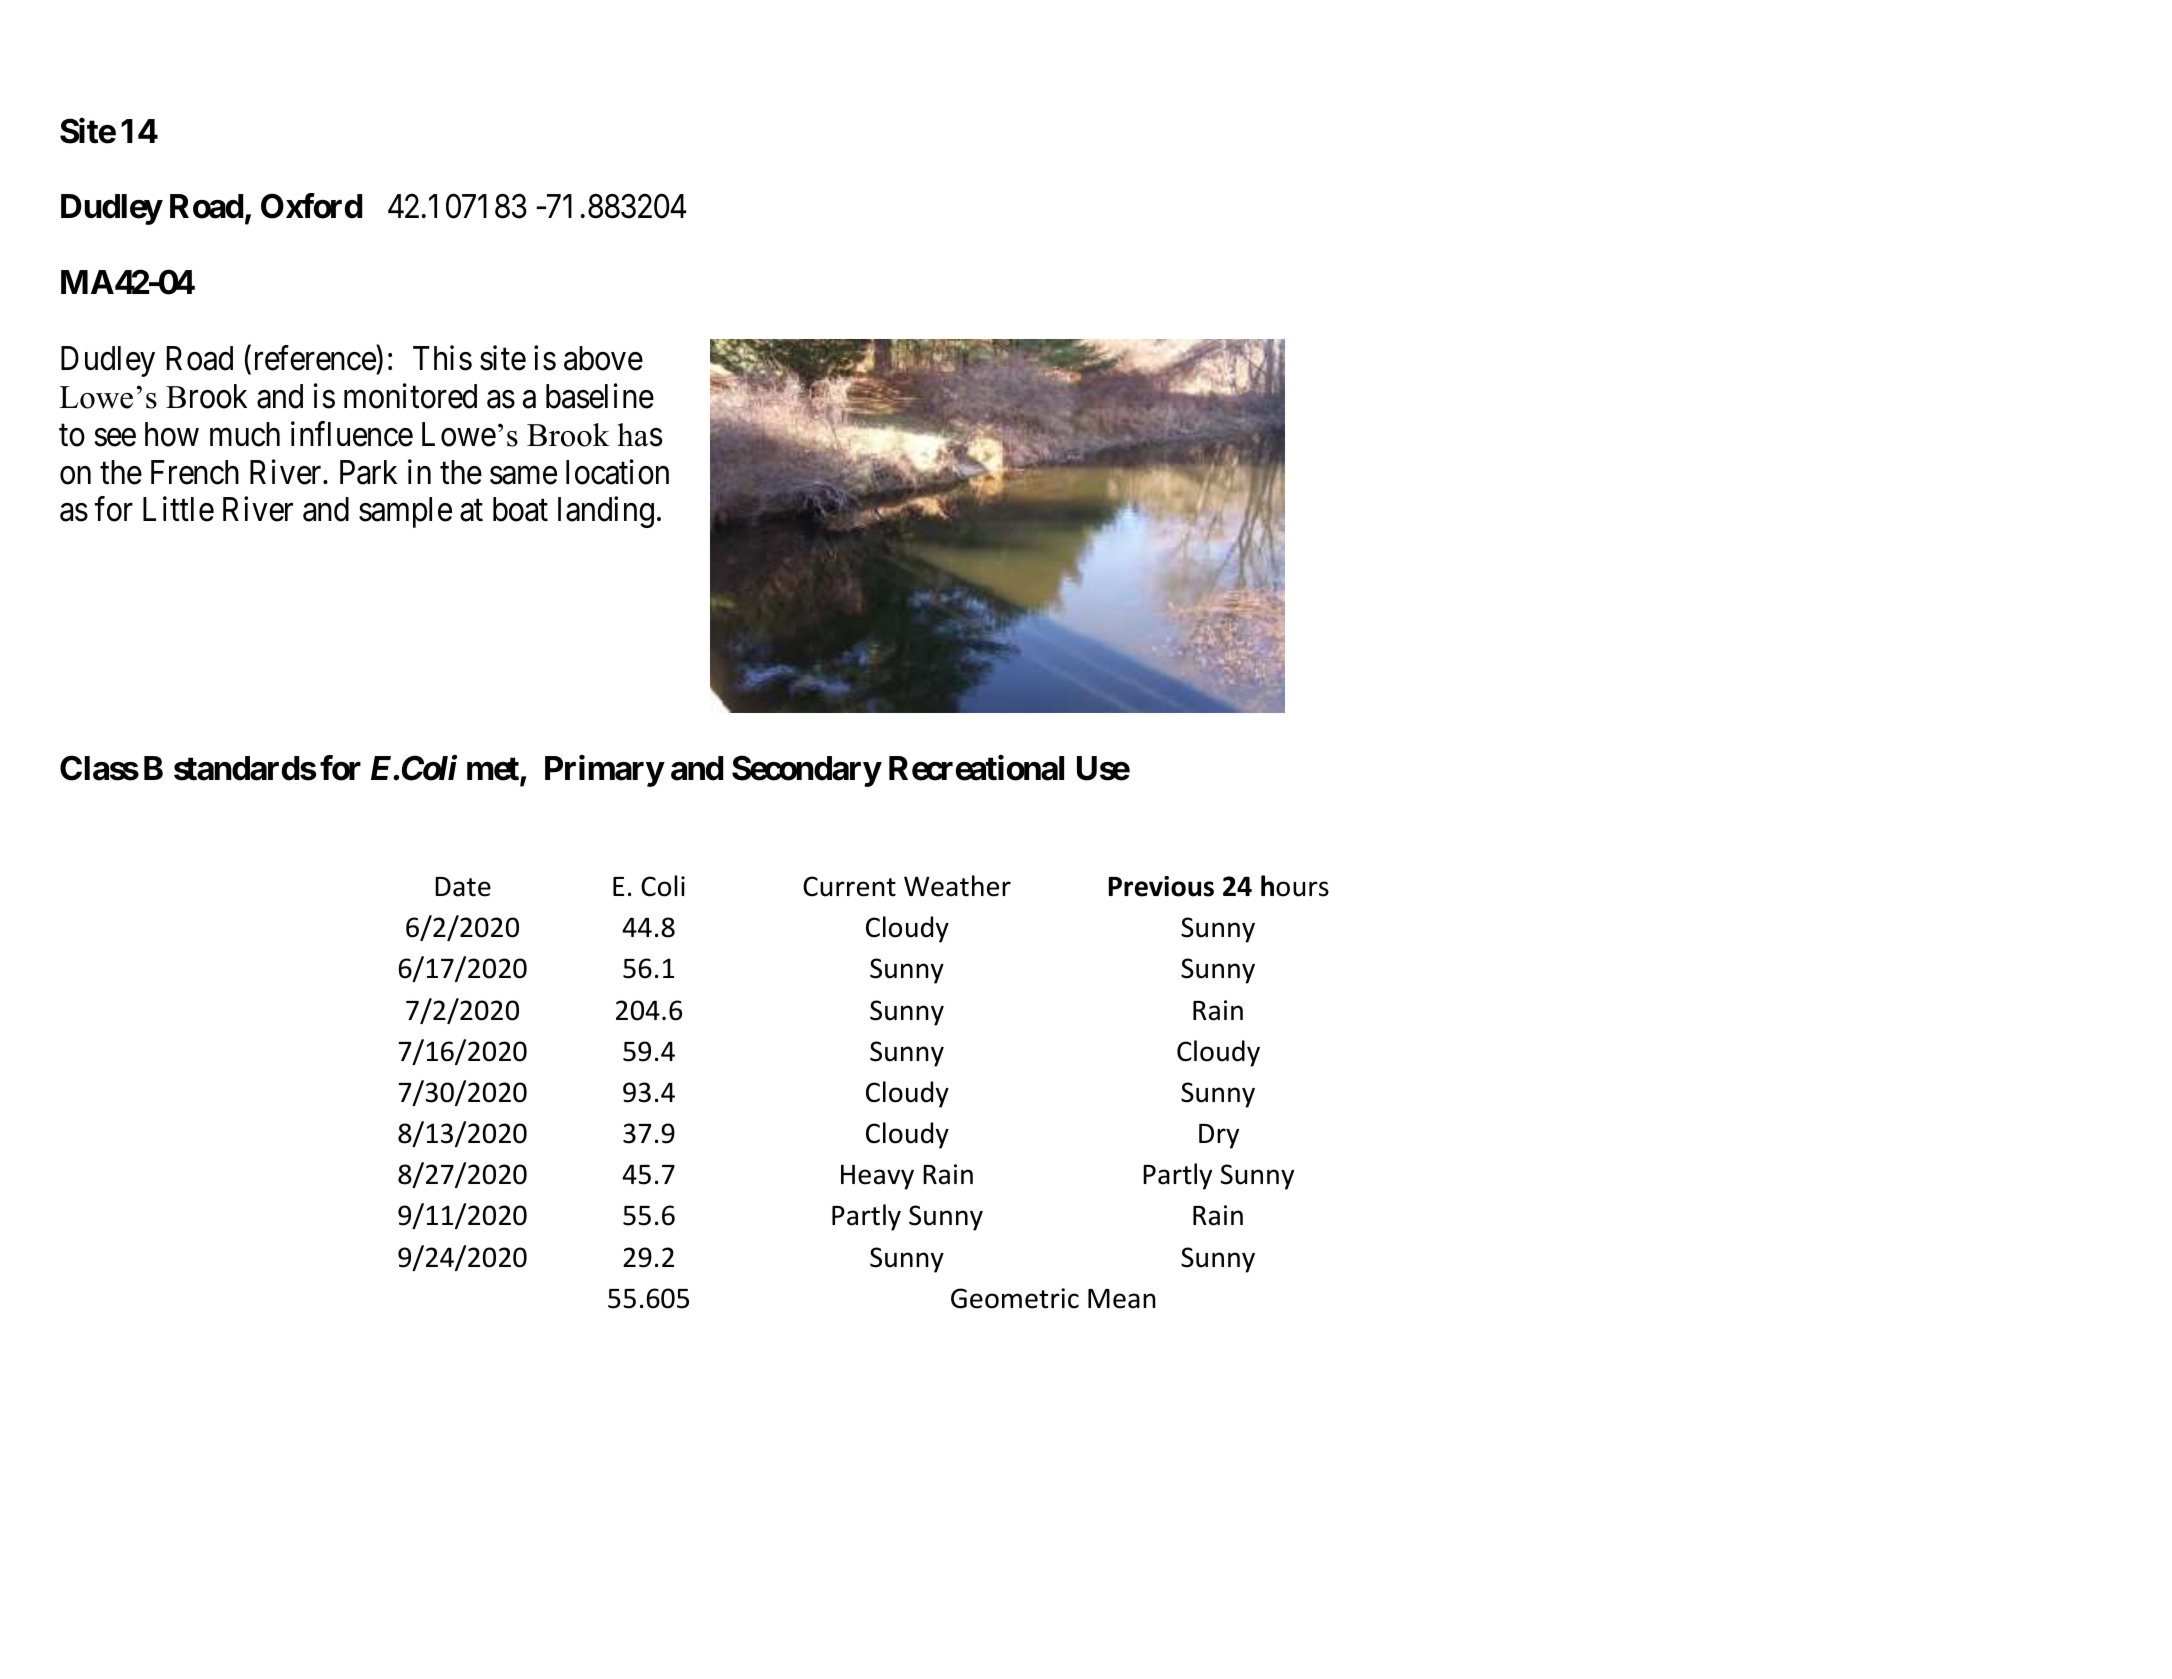  What do you see at coordinates (603, 358) in the document?
I see `above` at bounding box center [603, 358].
